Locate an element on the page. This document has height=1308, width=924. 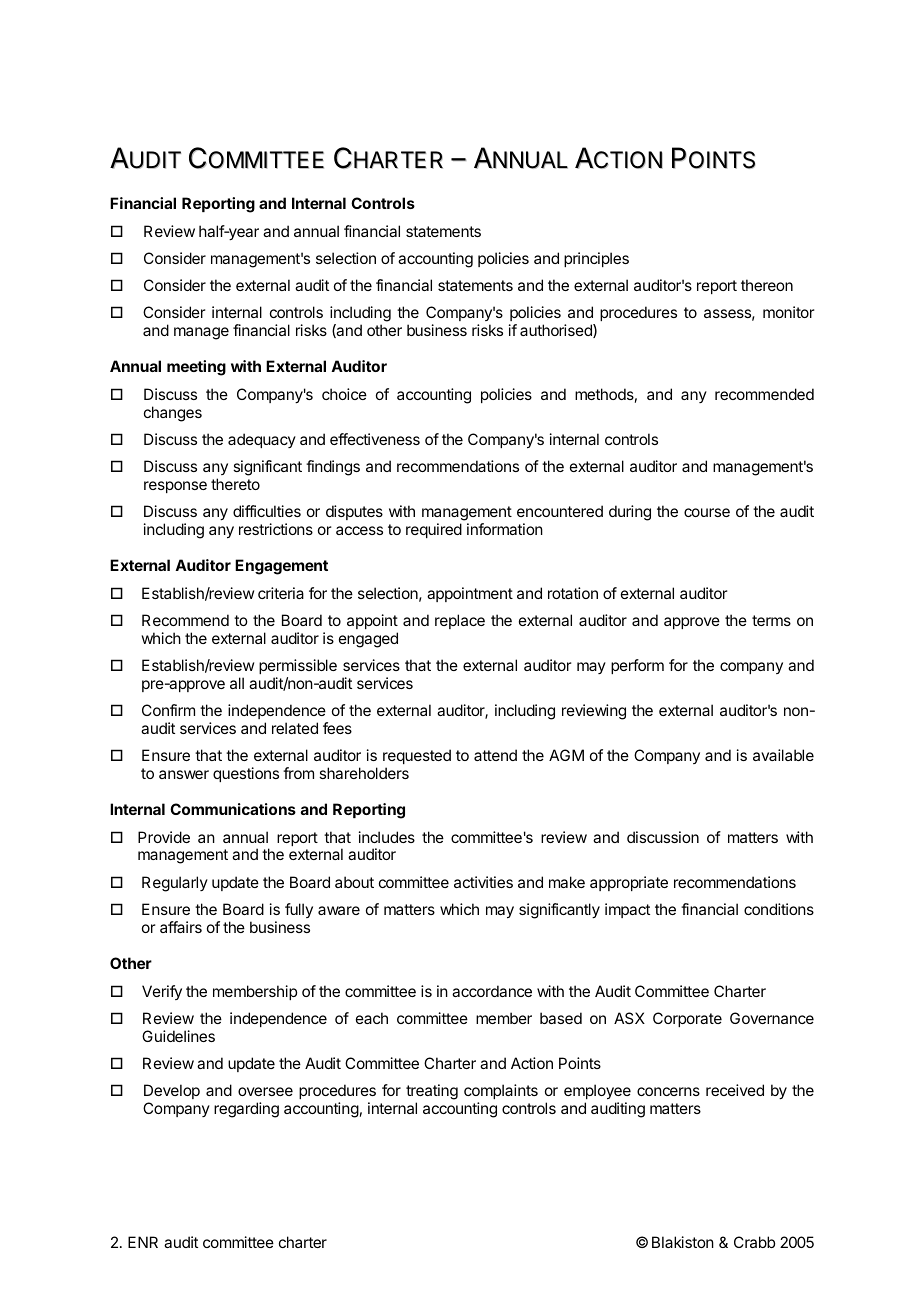
principles is located at coordinates (596, 259).
